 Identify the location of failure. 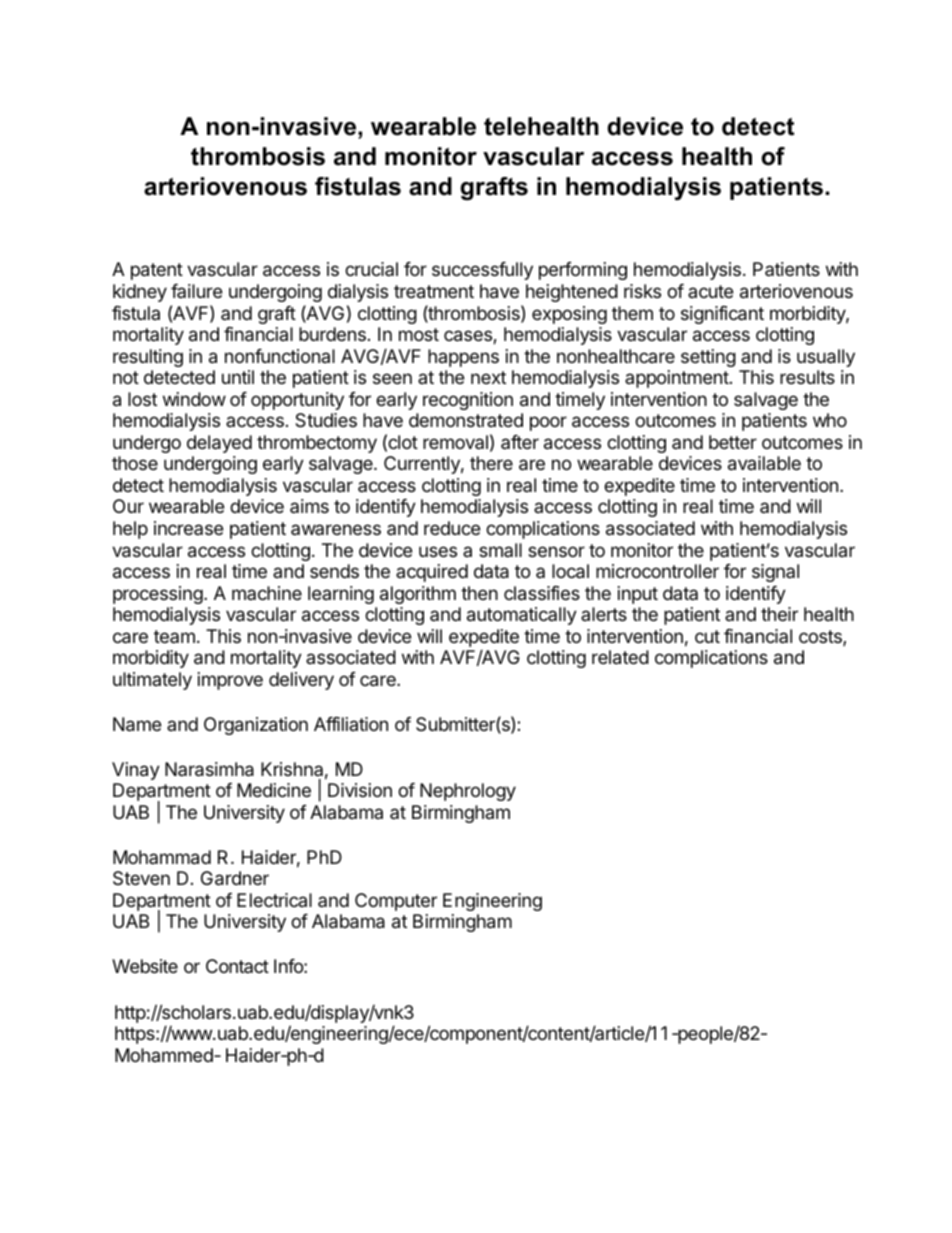
(196, 291).
